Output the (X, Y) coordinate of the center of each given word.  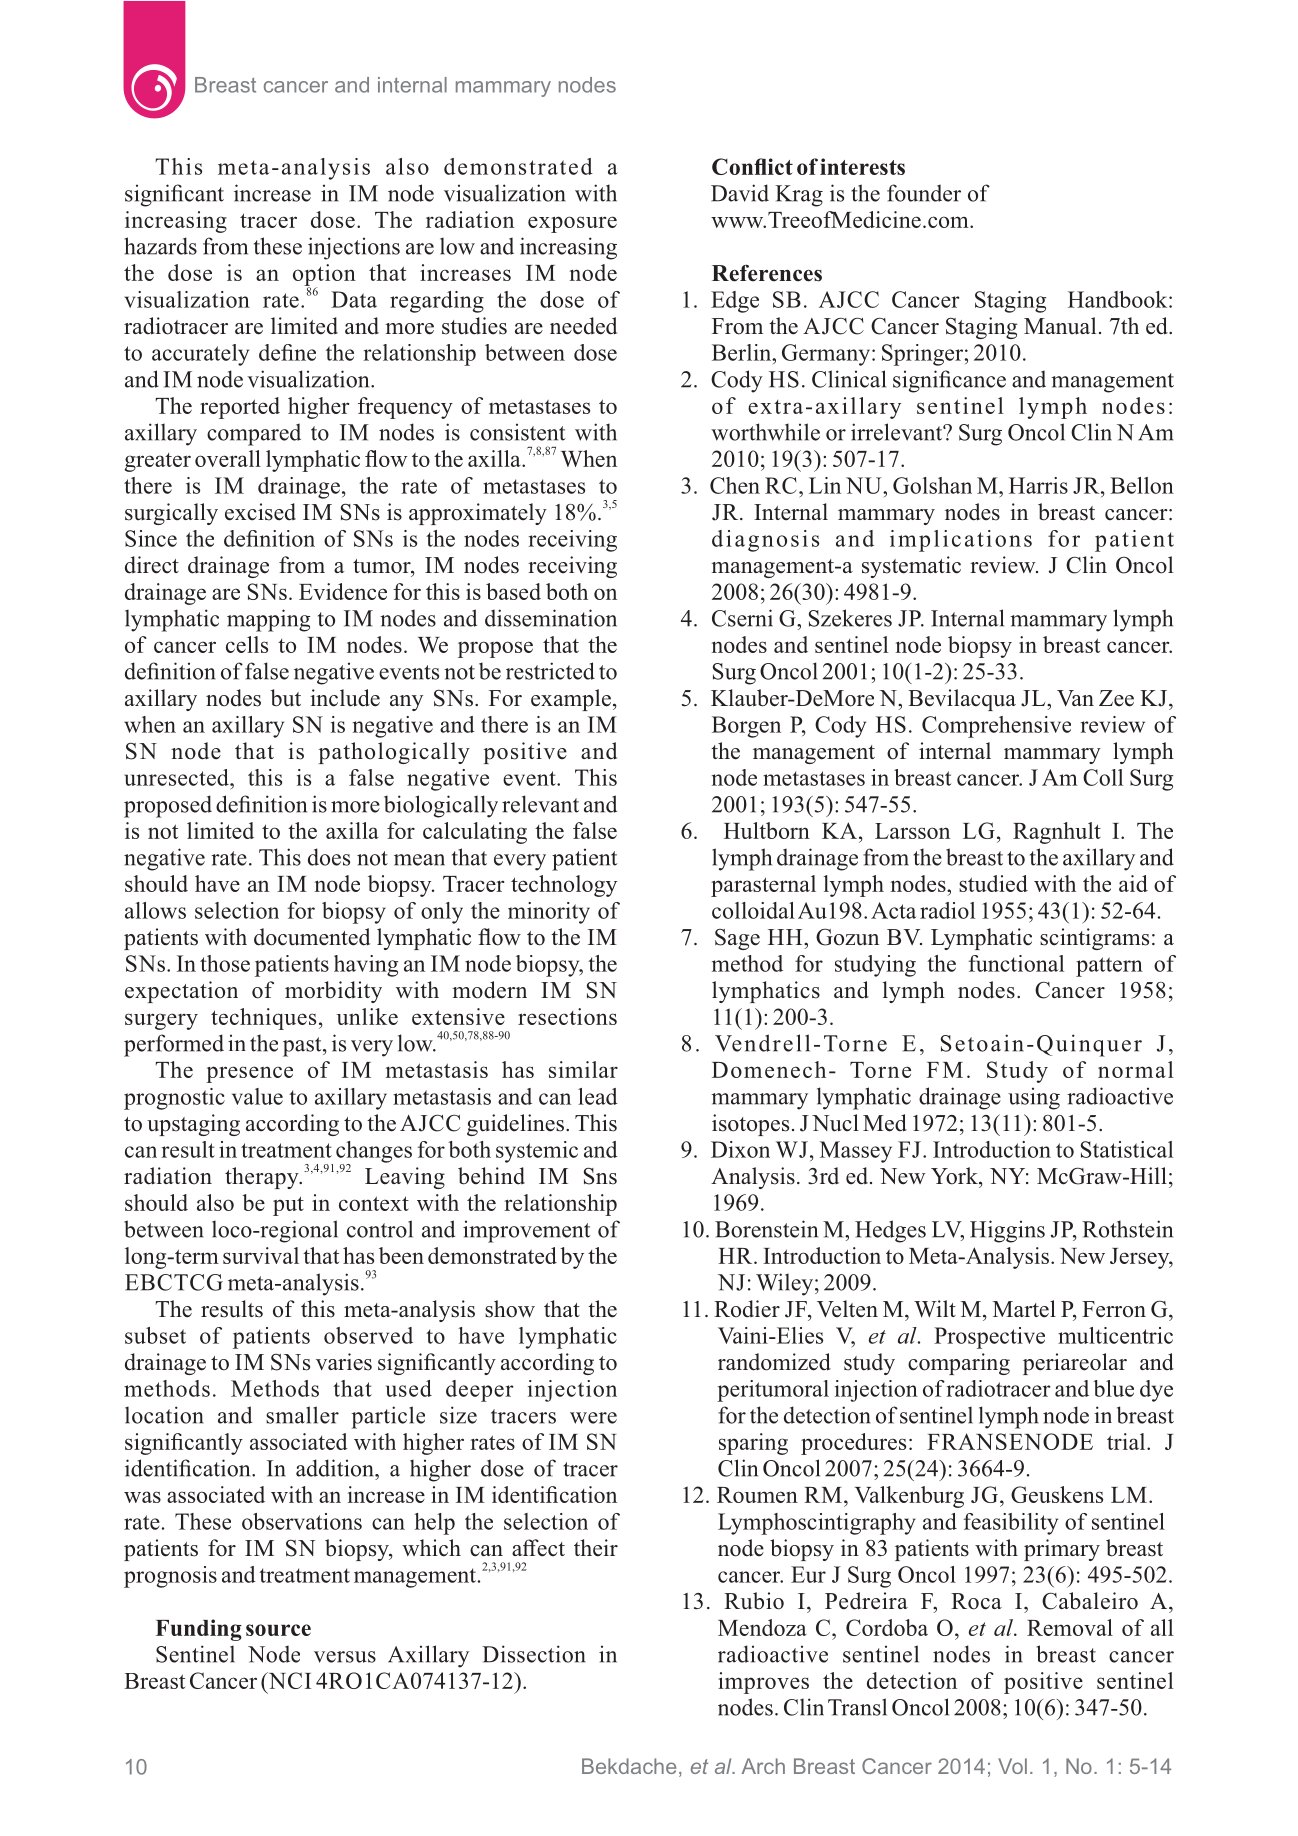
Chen (735, 485)
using (1034, 1099)
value (257, 1096)
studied (993, 883)
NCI (288, 1680)
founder (924, 193)
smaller (302, 1415)
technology (564, 886)
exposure (572, 224)
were (593, 1418)
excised (260, 512)
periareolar (1075, 1364)
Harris (1038, 485)
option (324, 276)
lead (598, 1096)
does (329, 857)
